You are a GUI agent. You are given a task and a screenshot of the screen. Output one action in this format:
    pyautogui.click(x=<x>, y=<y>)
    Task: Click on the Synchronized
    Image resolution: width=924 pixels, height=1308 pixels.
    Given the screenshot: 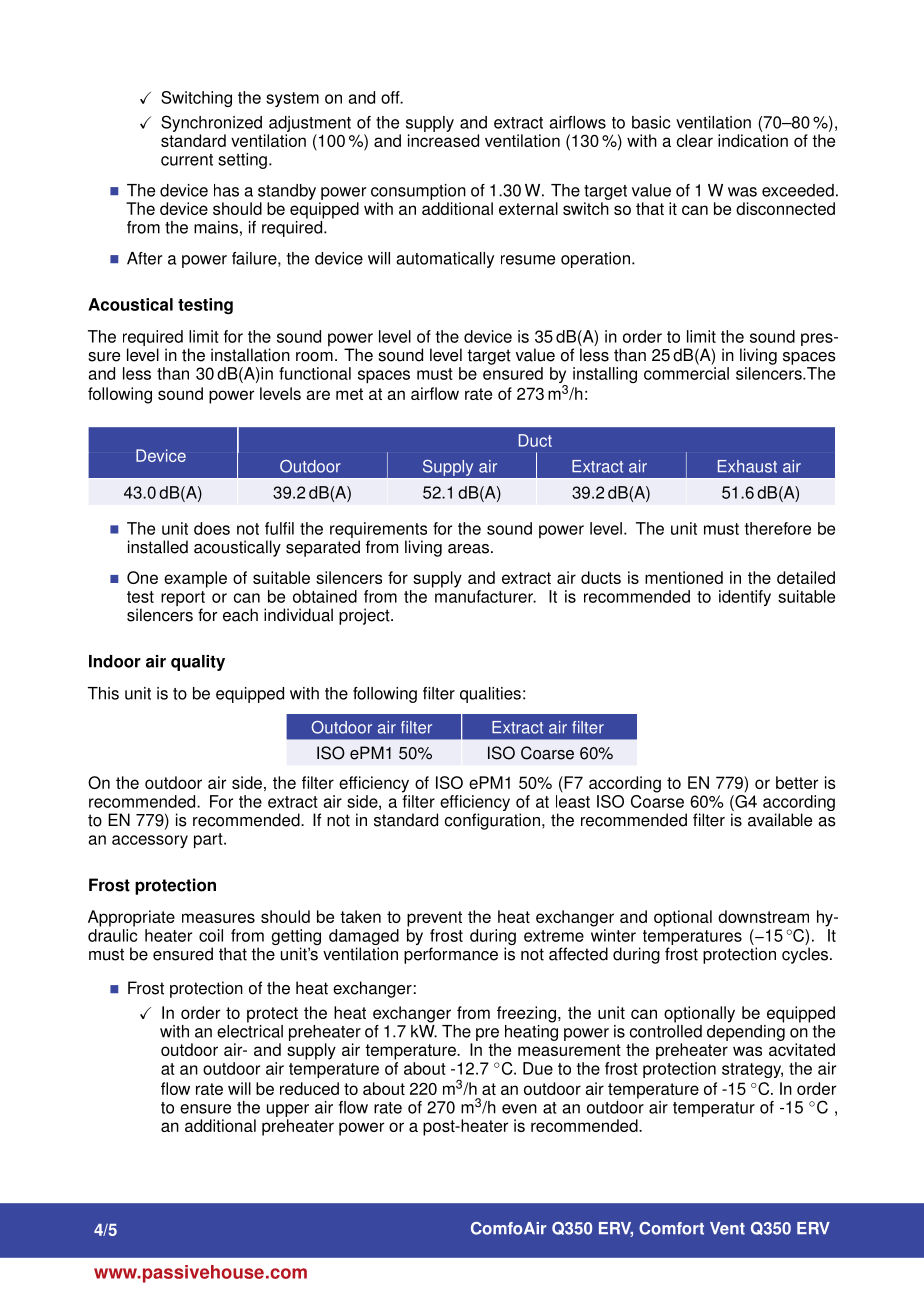 What is the action you would take?
    pyautogui.click(x=211, y=123)
